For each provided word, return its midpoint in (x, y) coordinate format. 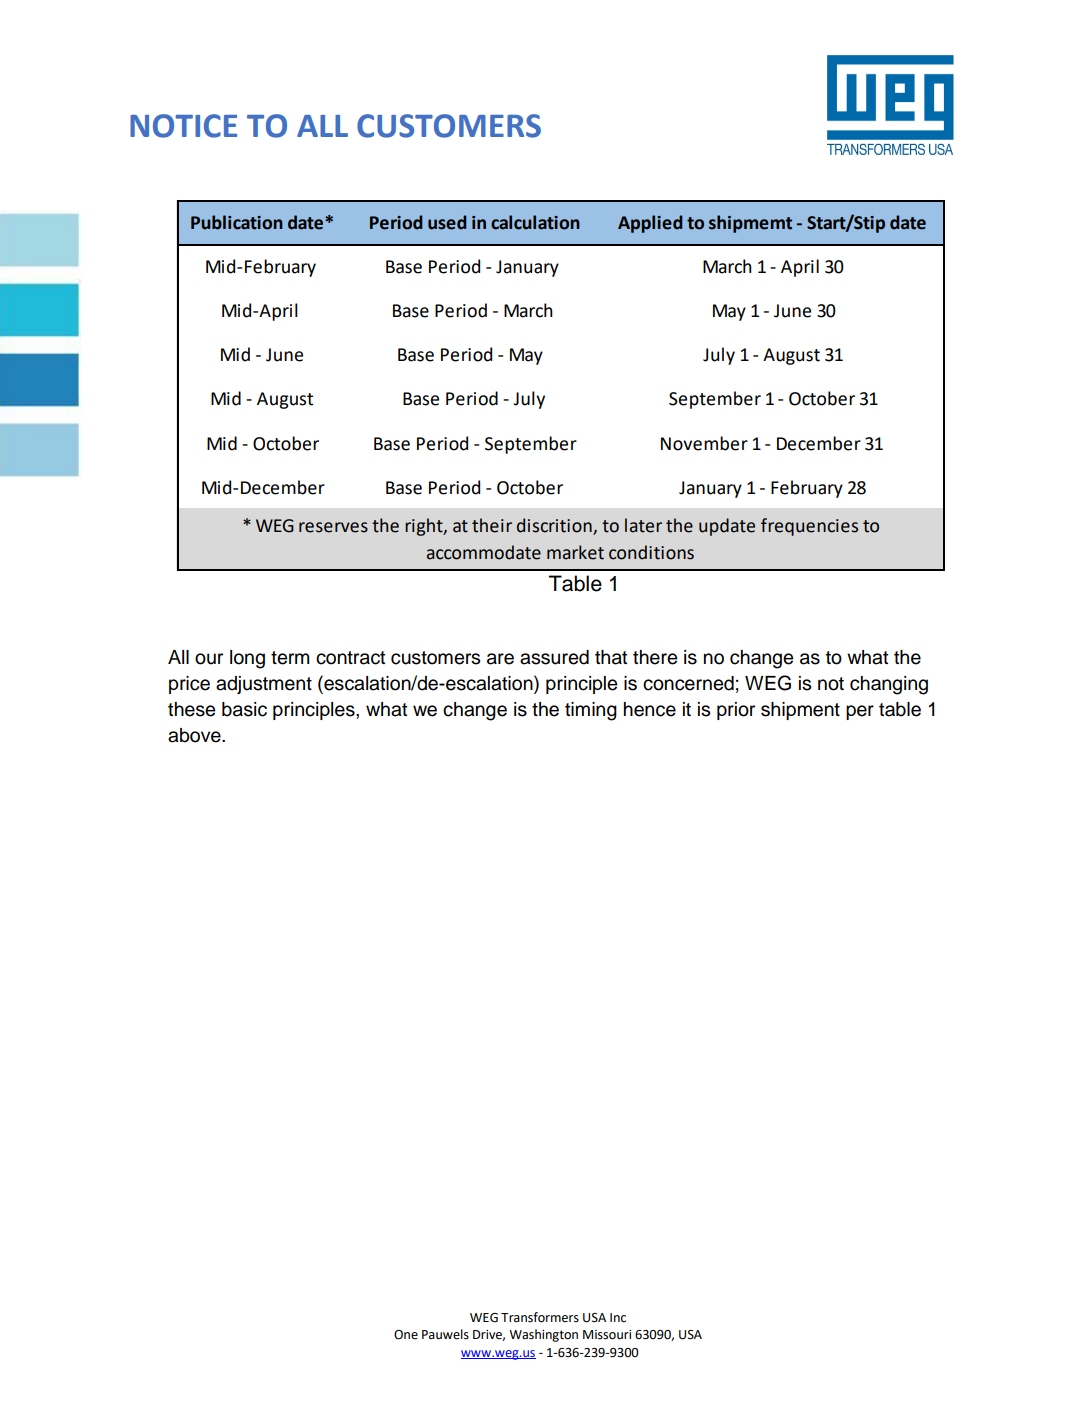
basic (244, 709)
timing (591, 711)
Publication (237, 222)
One (406, 1335)
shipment (800, 711)
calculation (535, 222)
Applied (650, 224)
